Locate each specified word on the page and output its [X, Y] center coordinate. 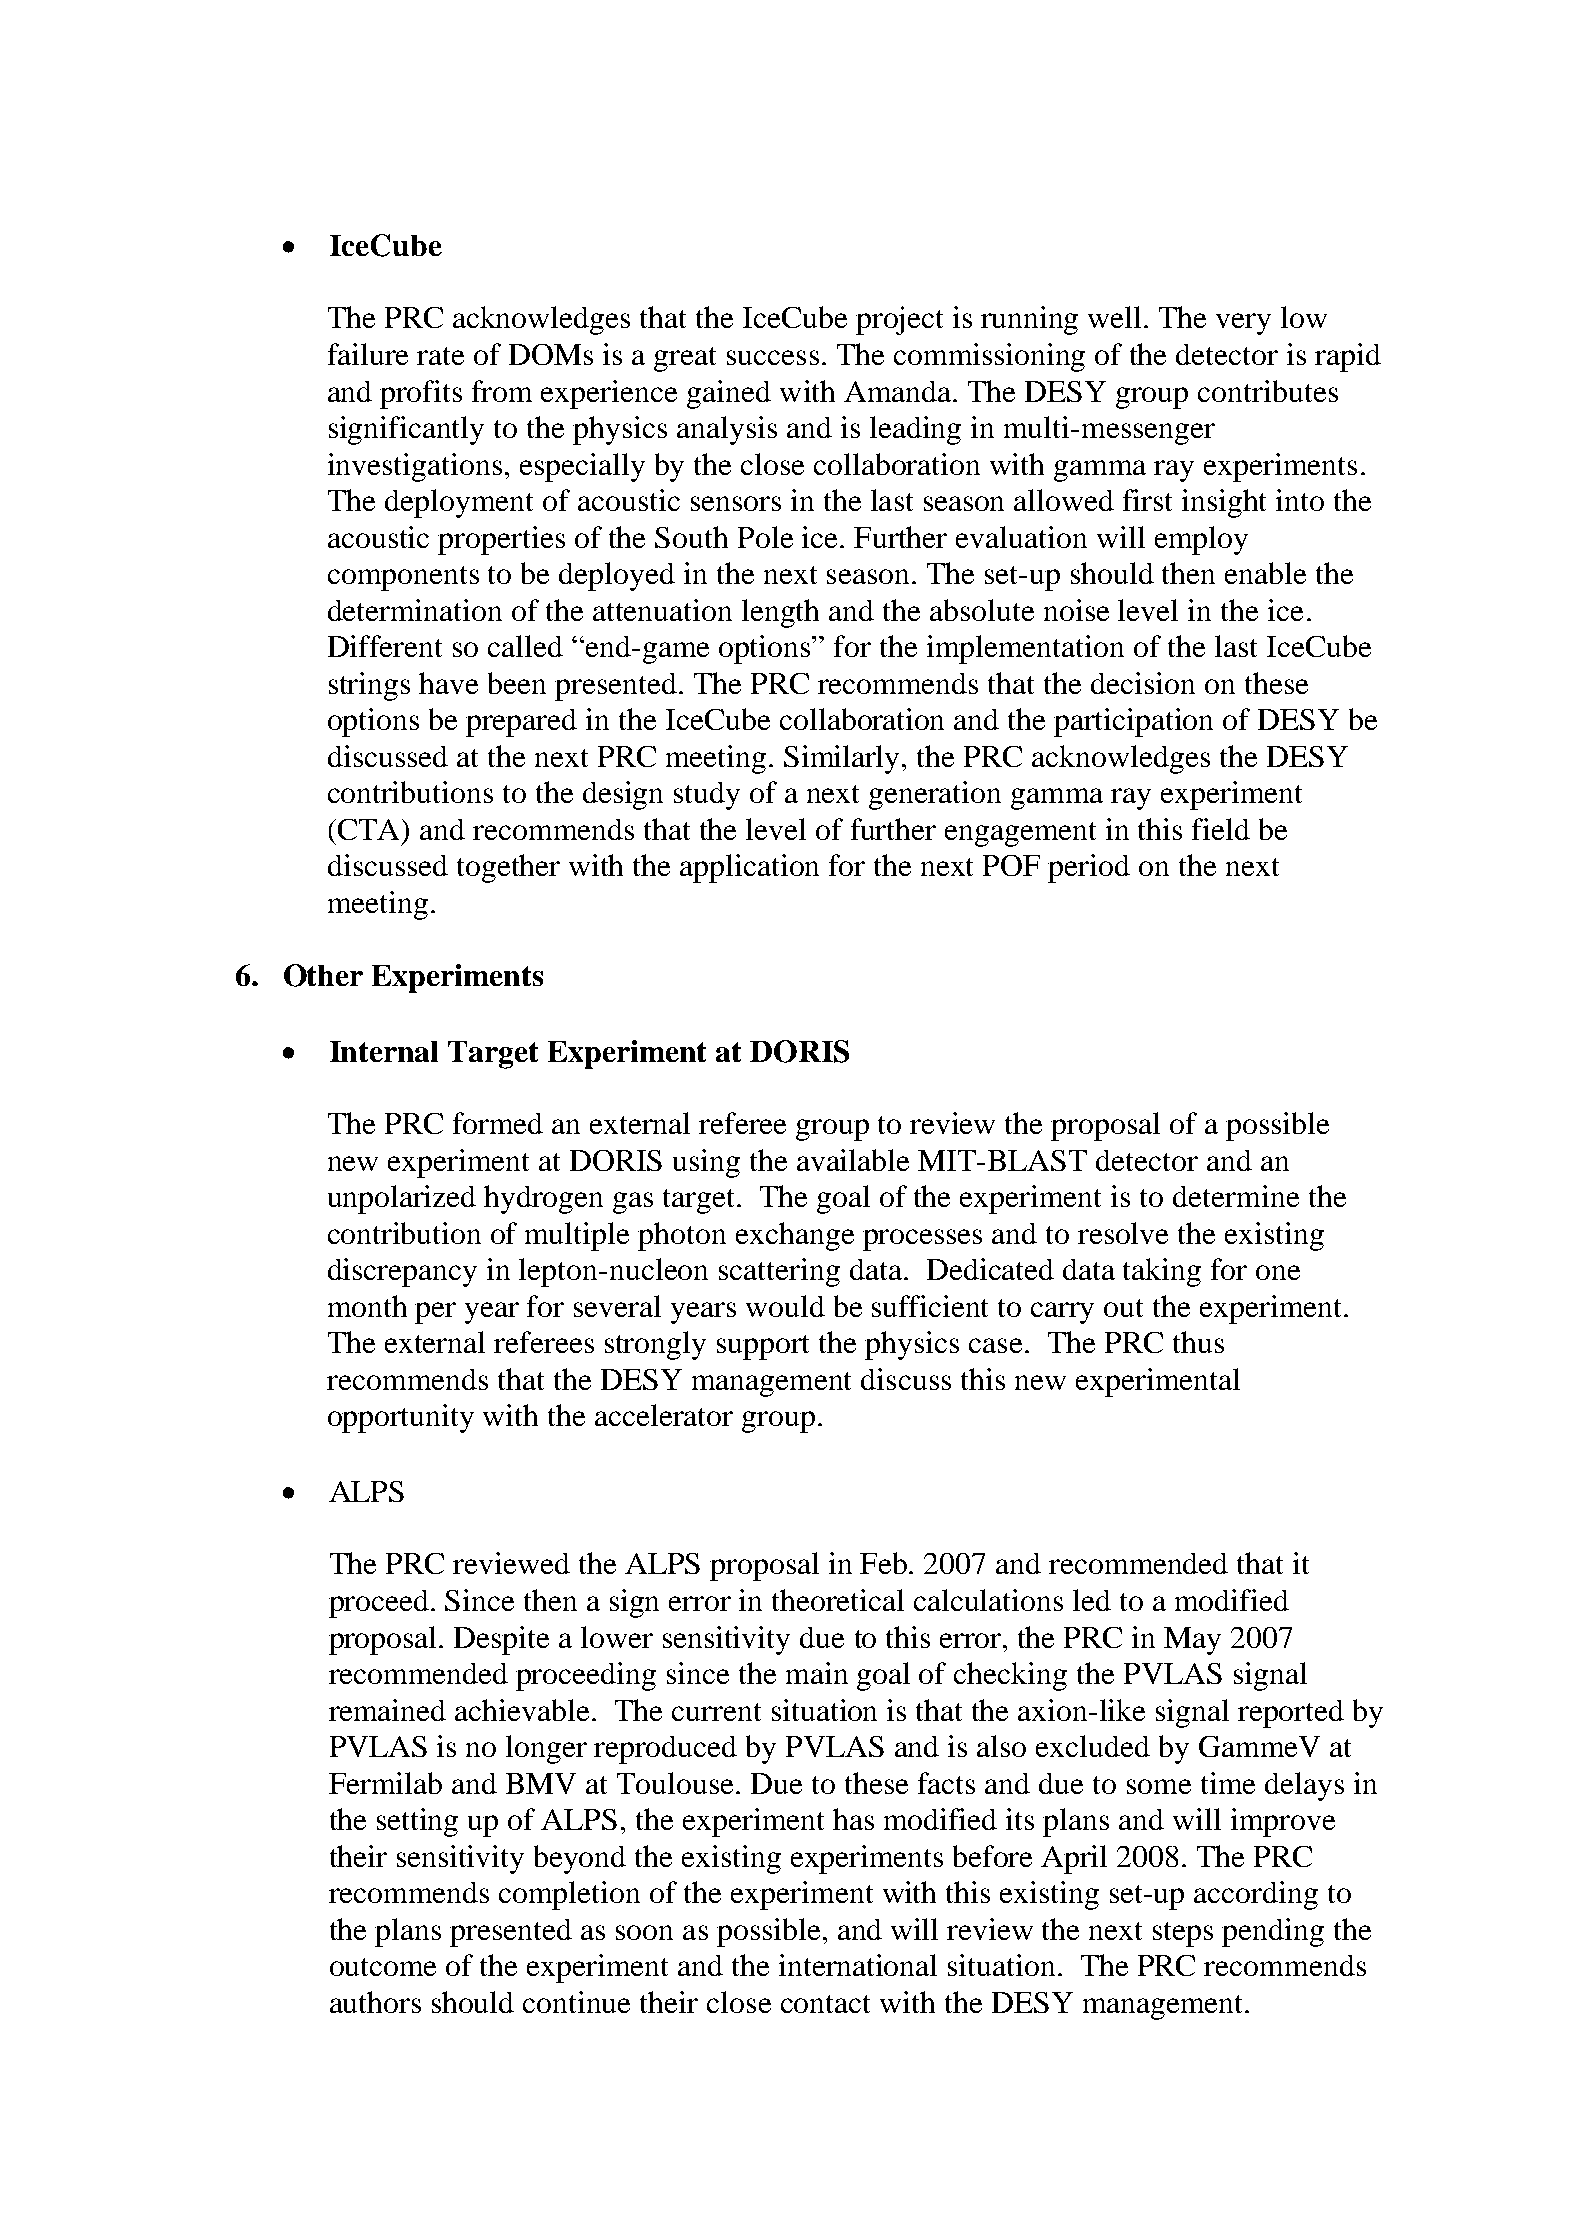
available [853, 1160]
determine [1236, 1196]
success [773, 357]
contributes [1268, 391]
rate [440, 356]
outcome [383, 1967]
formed [498, 1123]
